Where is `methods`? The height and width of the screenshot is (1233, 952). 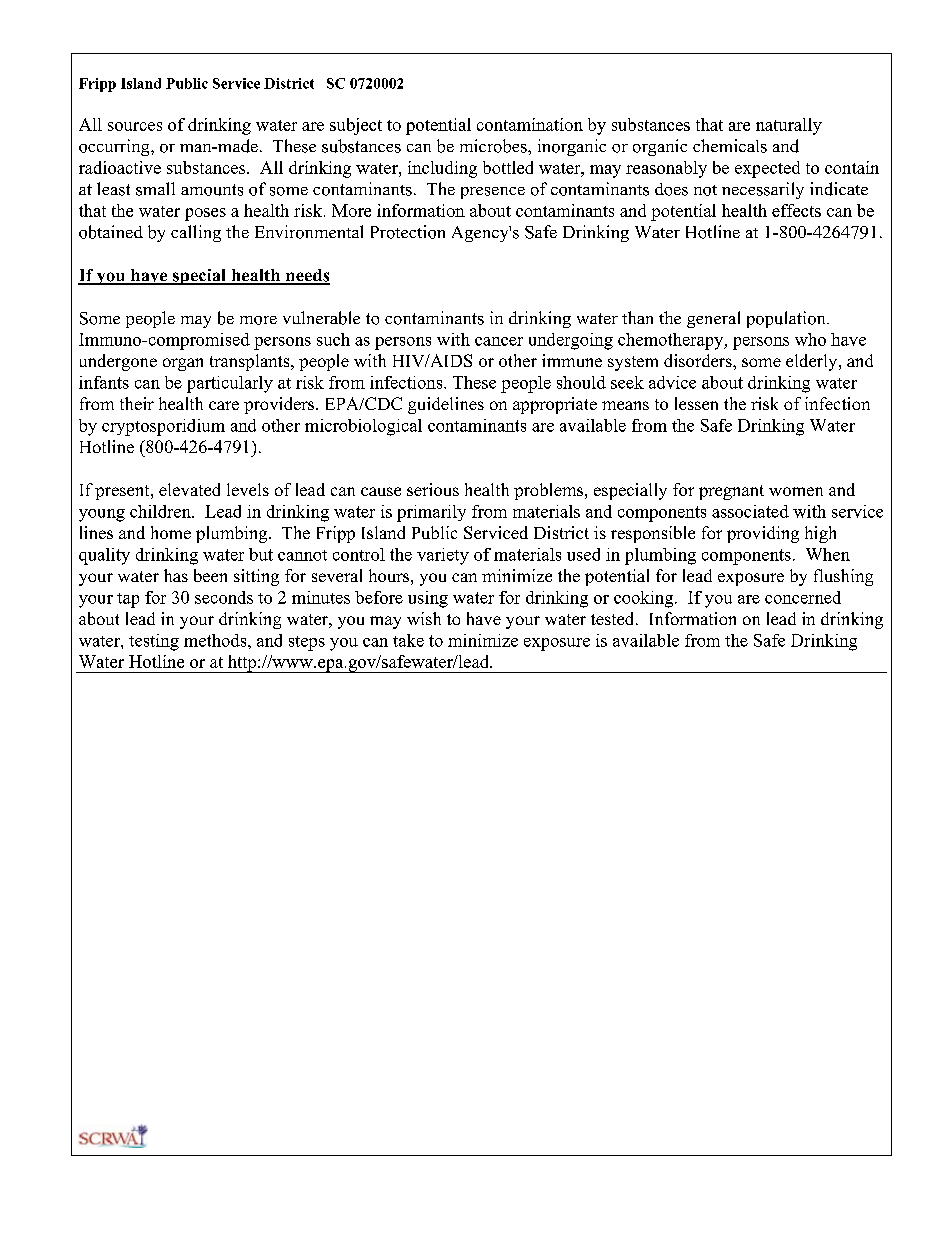 methods is located at coordinates (216, 640).
